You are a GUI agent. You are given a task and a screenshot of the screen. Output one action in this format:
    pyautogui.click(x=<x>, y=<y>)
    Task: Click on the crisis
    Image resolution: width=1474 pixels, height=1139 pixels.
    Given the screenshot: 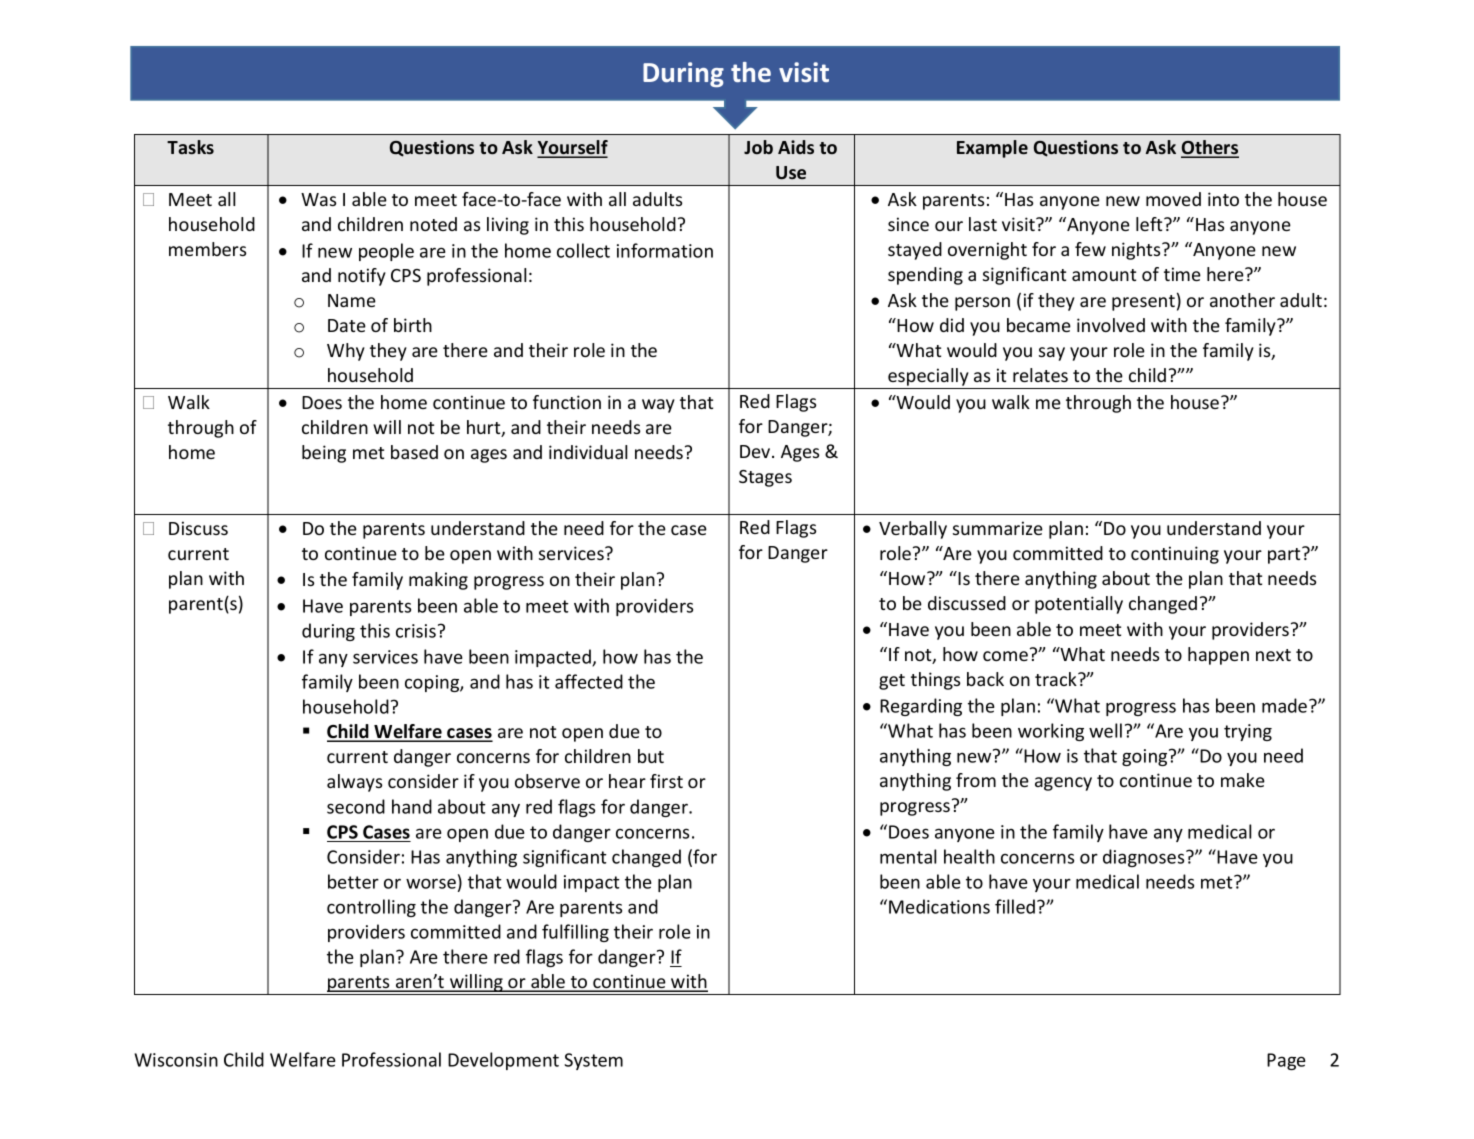 What is the action you would take?
    pyautogui.click(x=416, y=631)
